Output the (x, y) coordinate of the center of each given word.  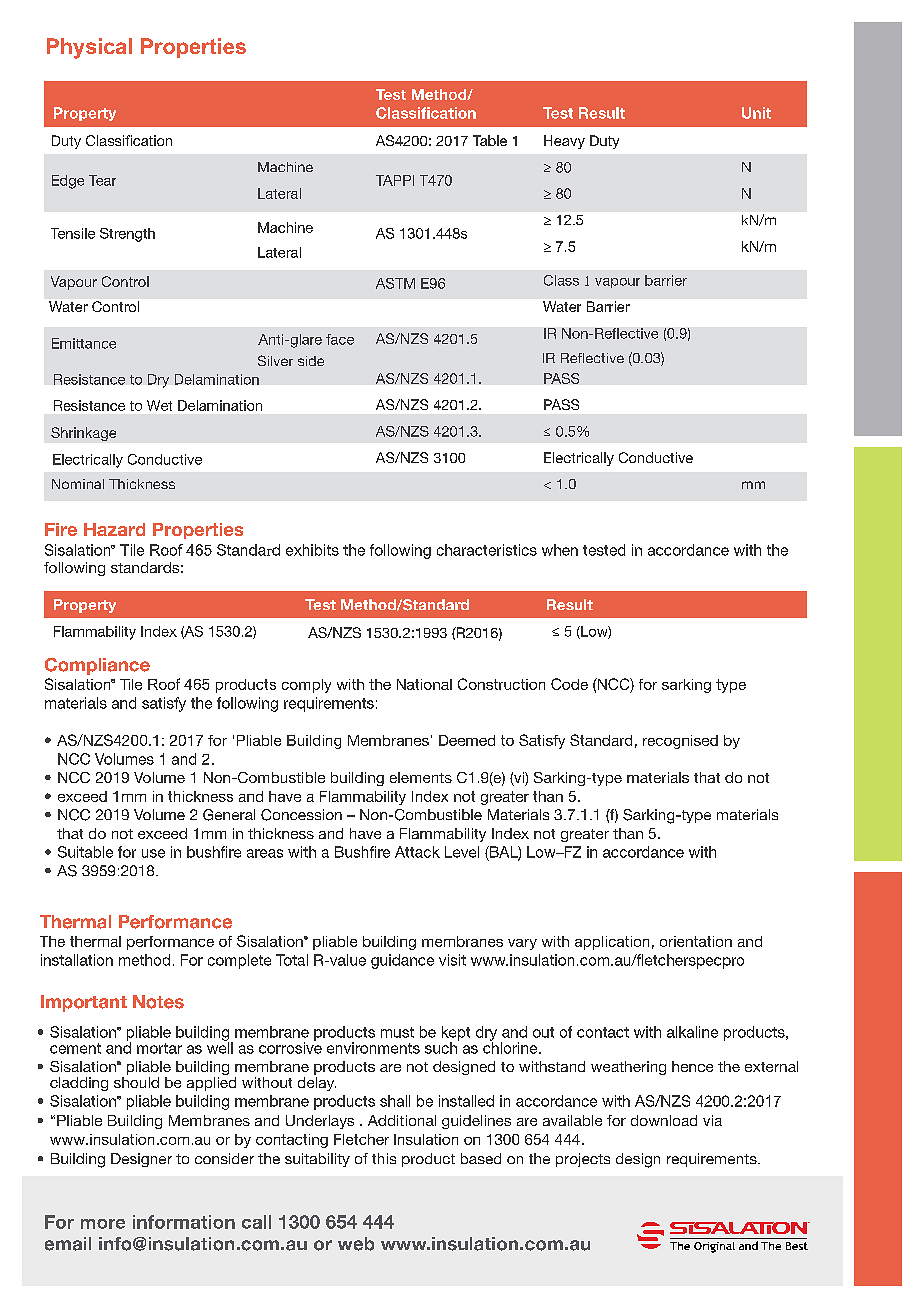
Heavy (564, 142)
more (103, 1224)
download (664, 1120)
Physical (89, 48)
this (384, 1158)
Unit (756, 113)
